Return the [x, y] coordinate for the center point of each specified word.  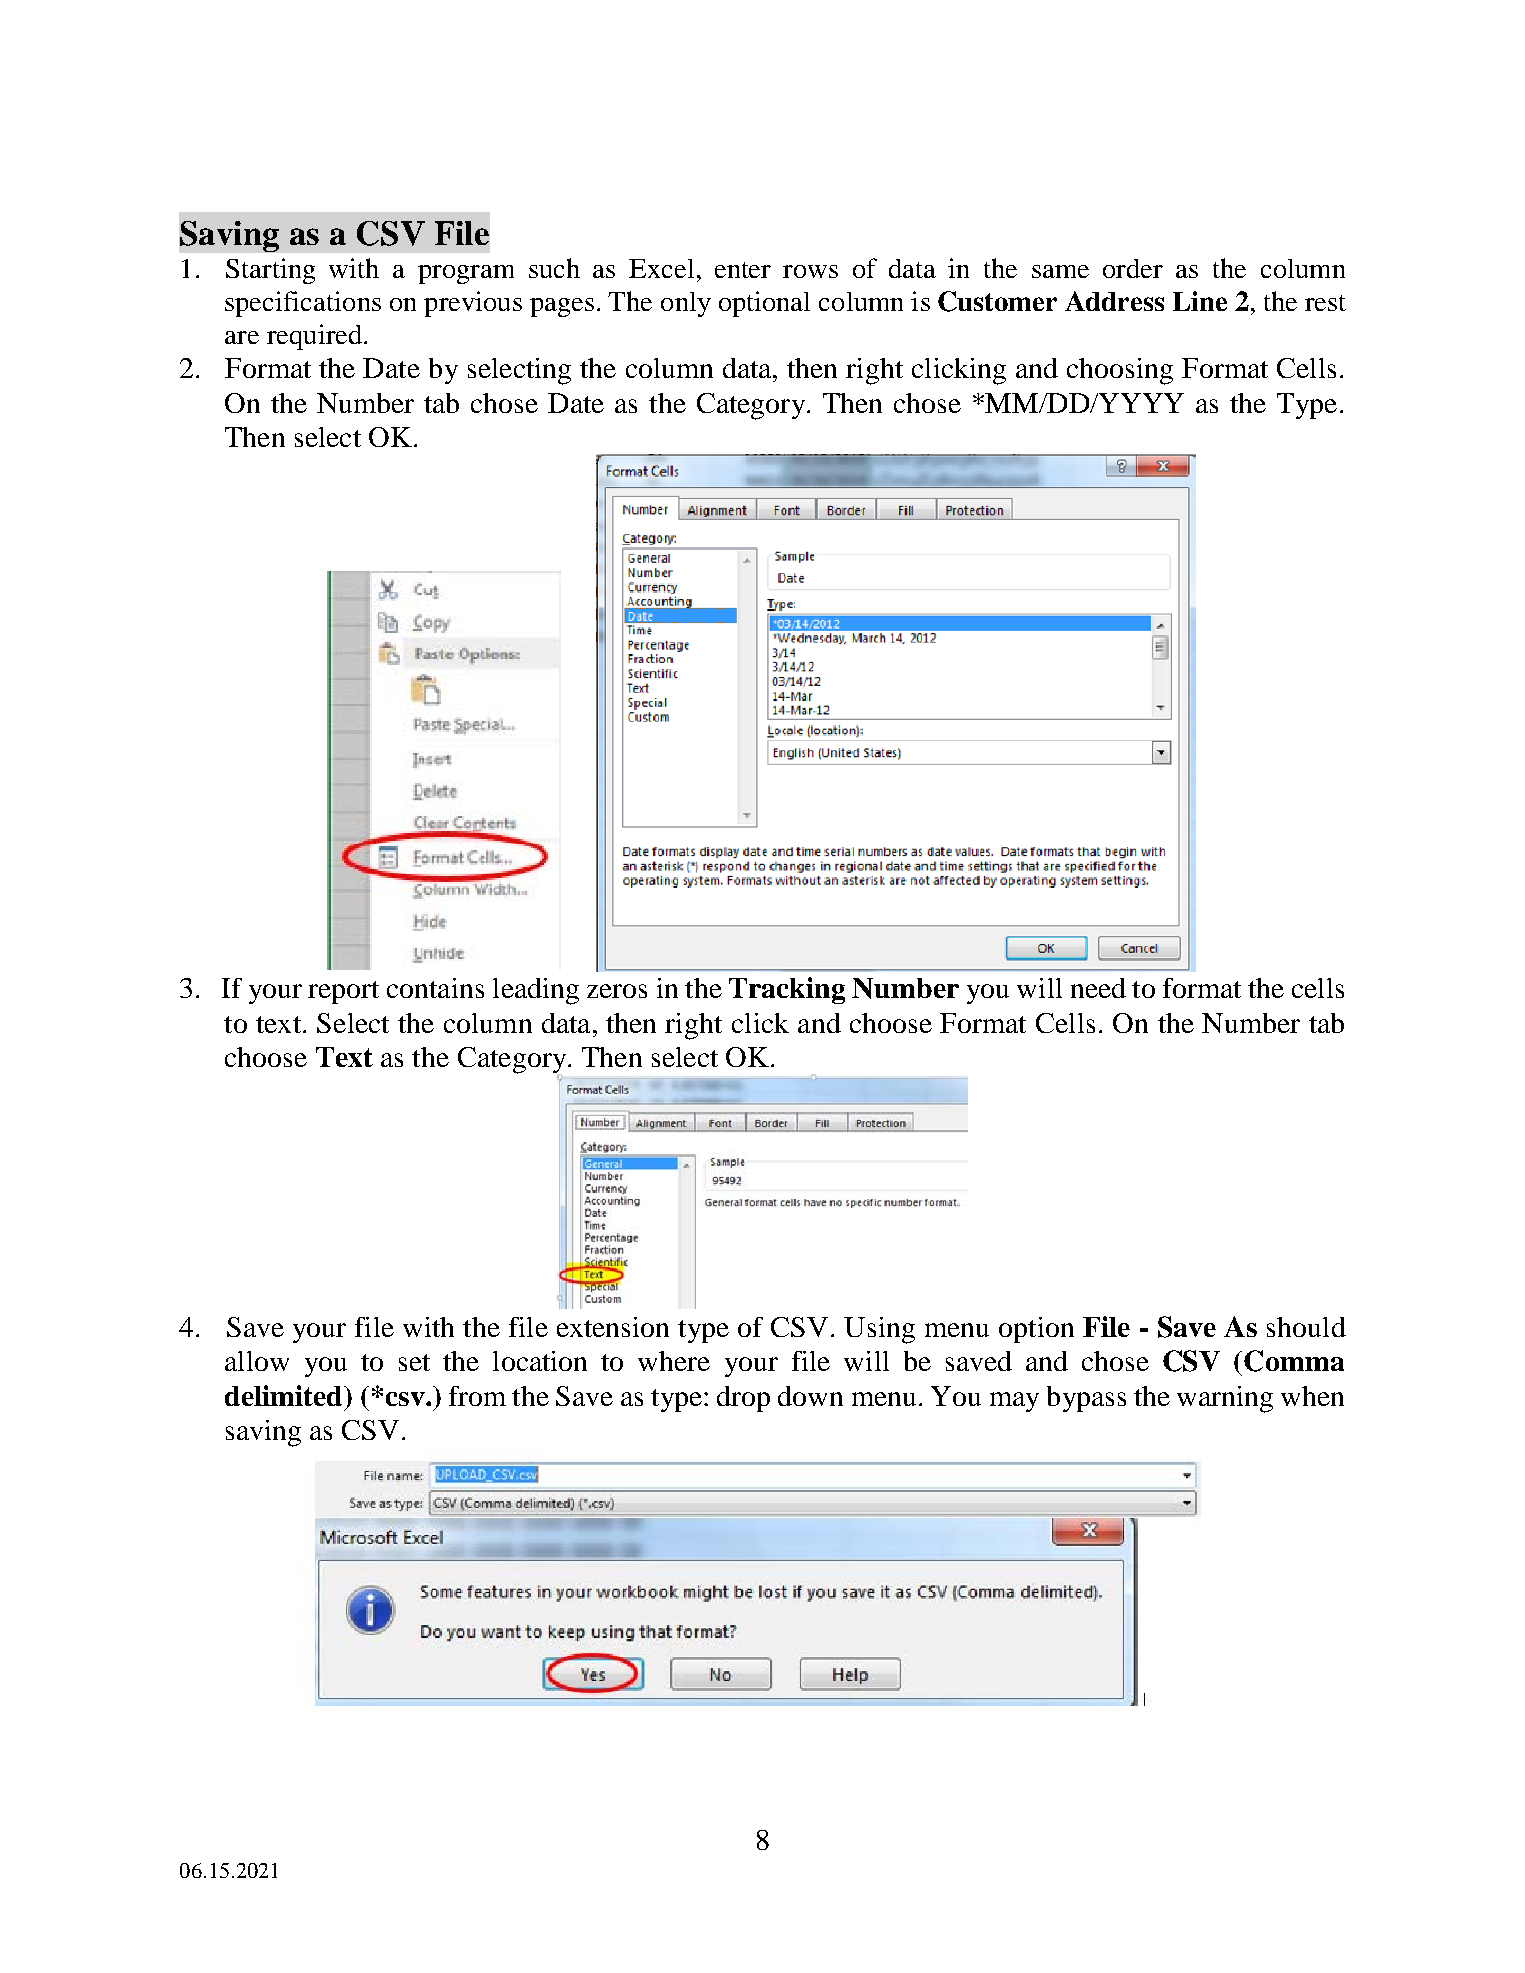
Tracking [787, 990]
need [1098, 988]
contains [435, 988]
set [414, 1362]
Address [1114, 301]
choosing [1120, 371]
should [1306, 1327]
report [343, 992]
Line [1200, 301]
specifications [303, 304]
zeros [617, 991]
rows [810, 271]
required [314, 337]
